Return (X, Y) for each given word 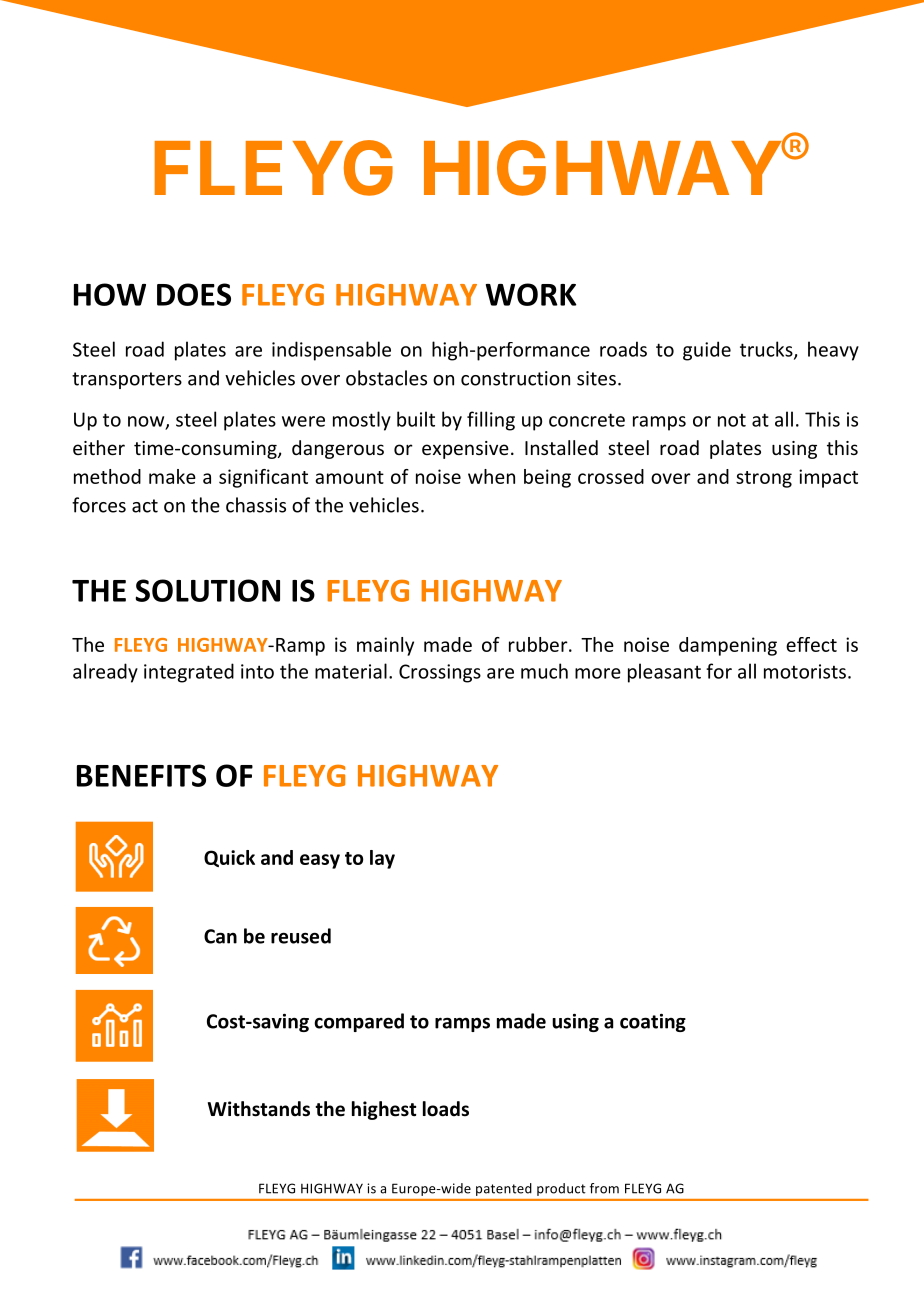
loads (446, 1109)
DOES (194, 294)
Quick (229, 858)
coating (653, 1023)
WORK (531, 294)
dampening (728, 646)
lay (382, 859)
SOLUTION (207, 590)
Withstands (259, 1109)
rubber (539, 644)
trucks (767, 350)
